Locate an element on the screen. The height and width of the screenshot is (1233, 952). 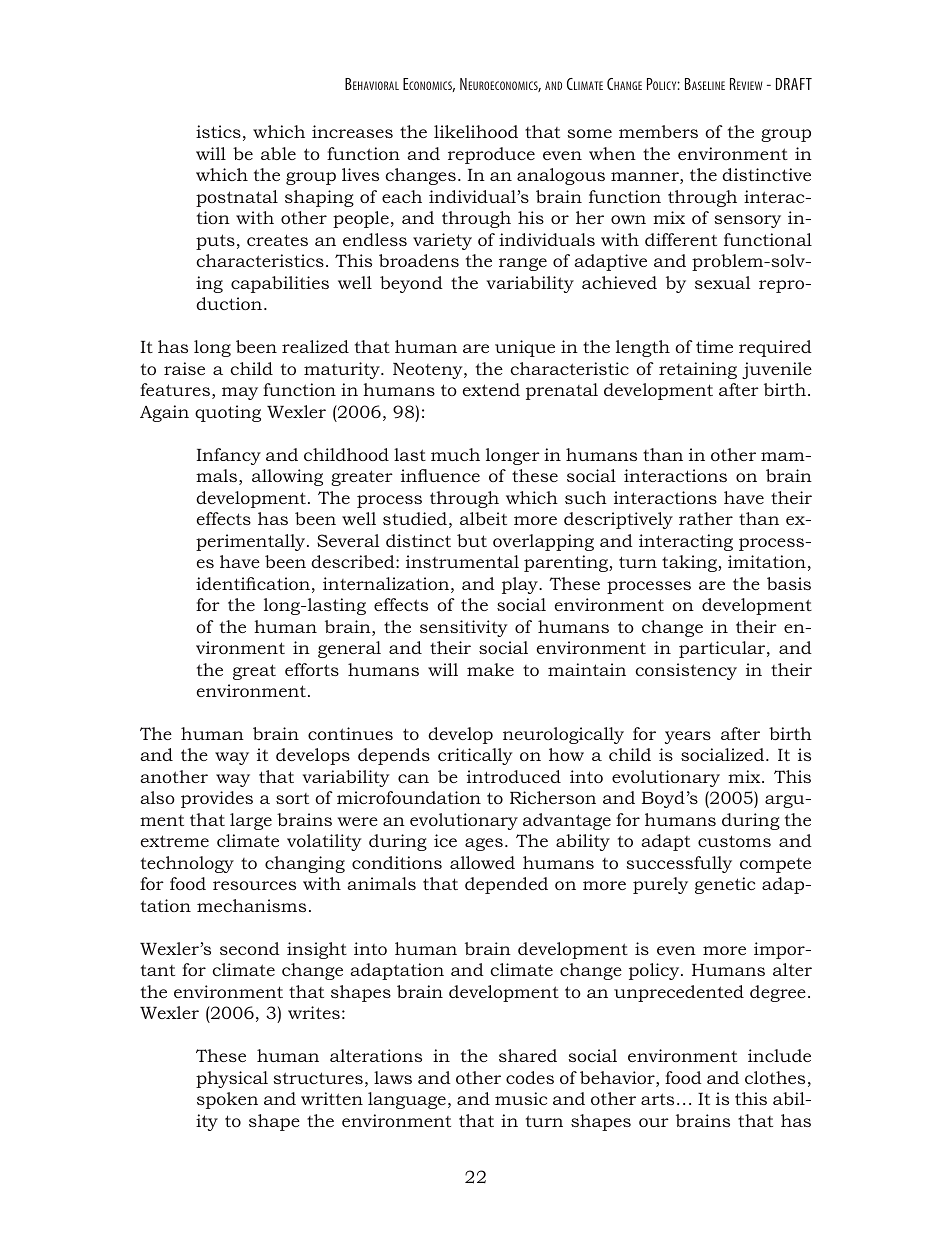
time is located at coordinates (714, 346).
